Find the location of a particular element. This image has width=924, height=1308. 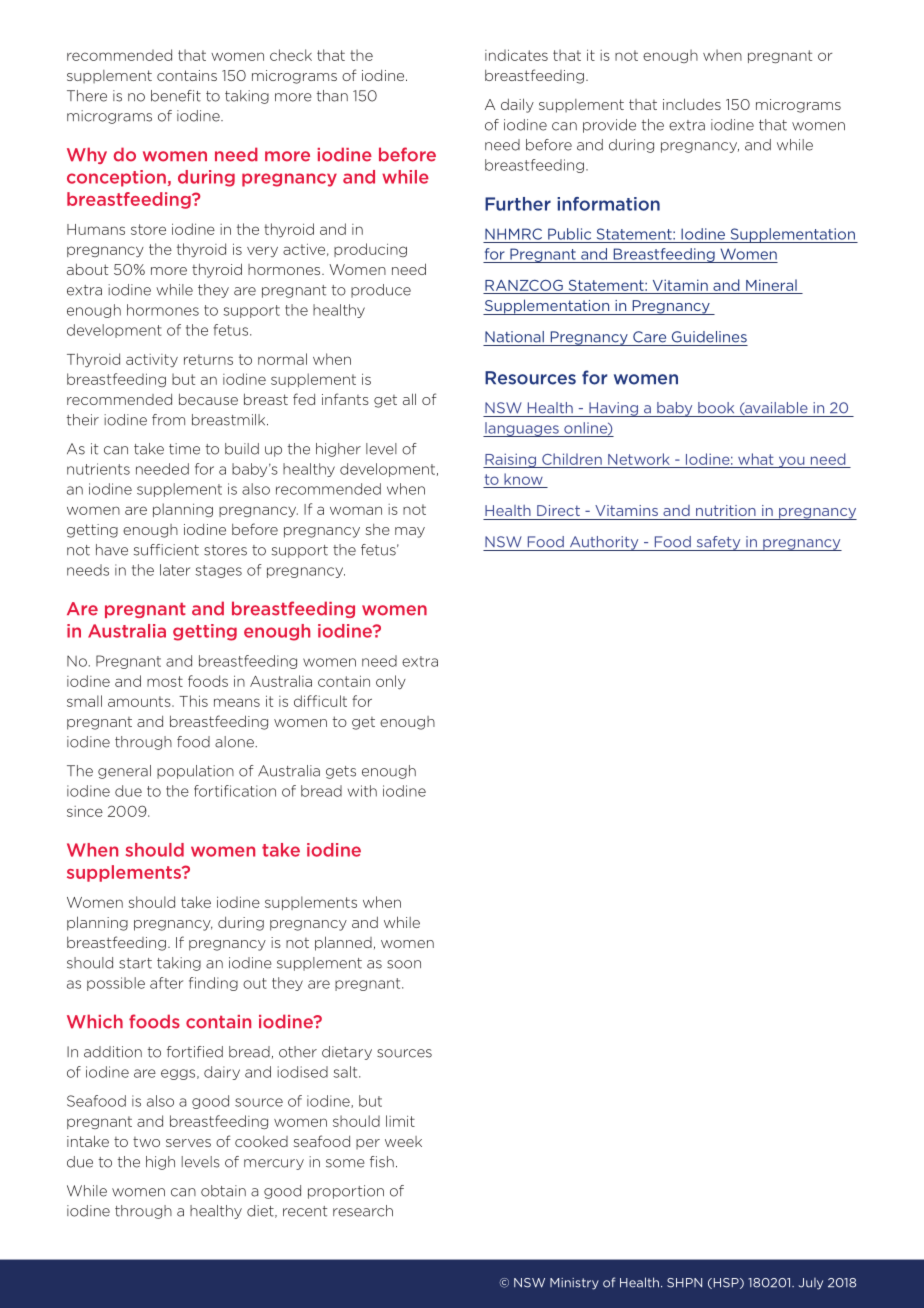

what is located at coordinates (756, 459).
